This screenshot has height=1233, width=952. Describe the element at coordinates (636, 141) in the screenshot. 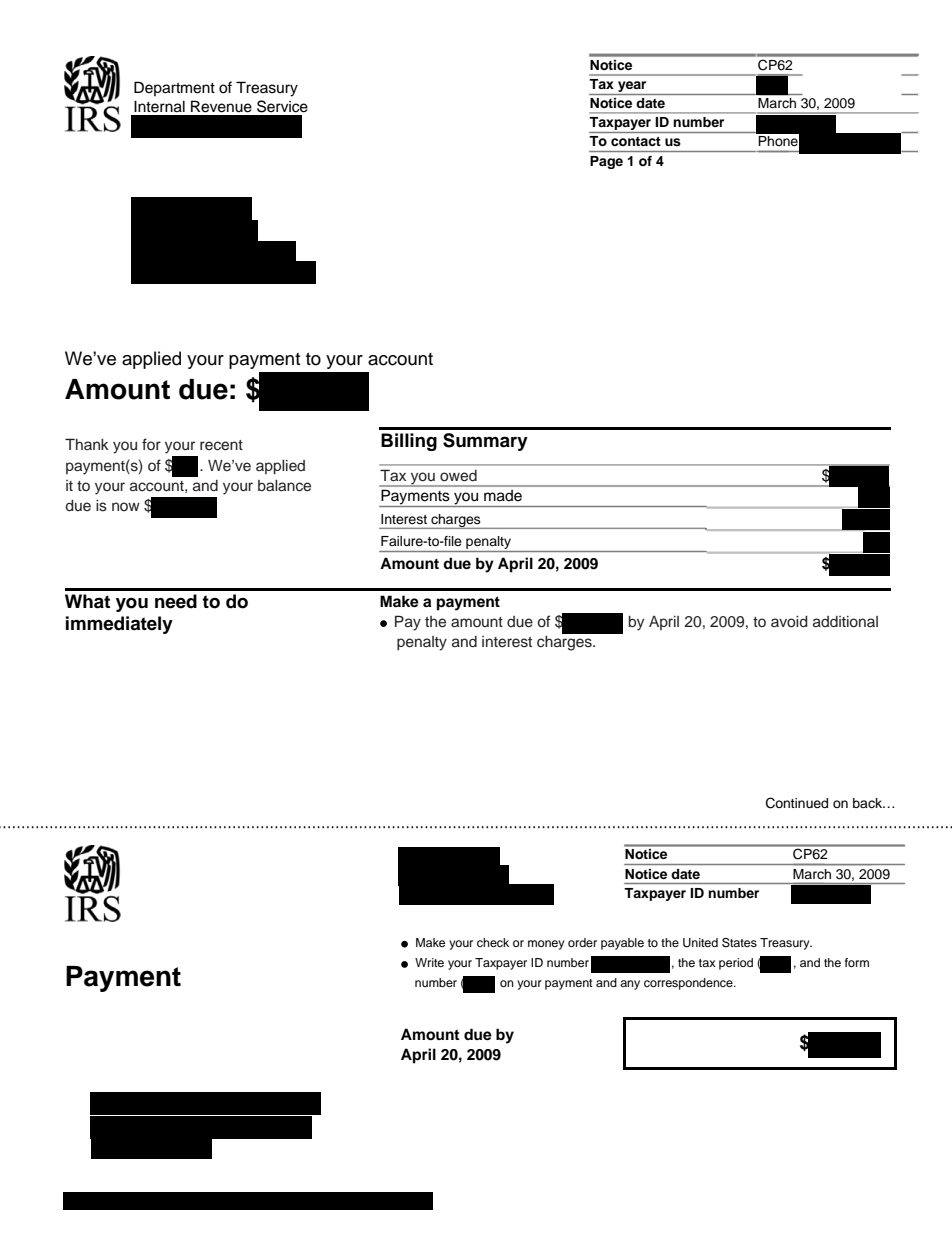

I see `contact` at that location.
